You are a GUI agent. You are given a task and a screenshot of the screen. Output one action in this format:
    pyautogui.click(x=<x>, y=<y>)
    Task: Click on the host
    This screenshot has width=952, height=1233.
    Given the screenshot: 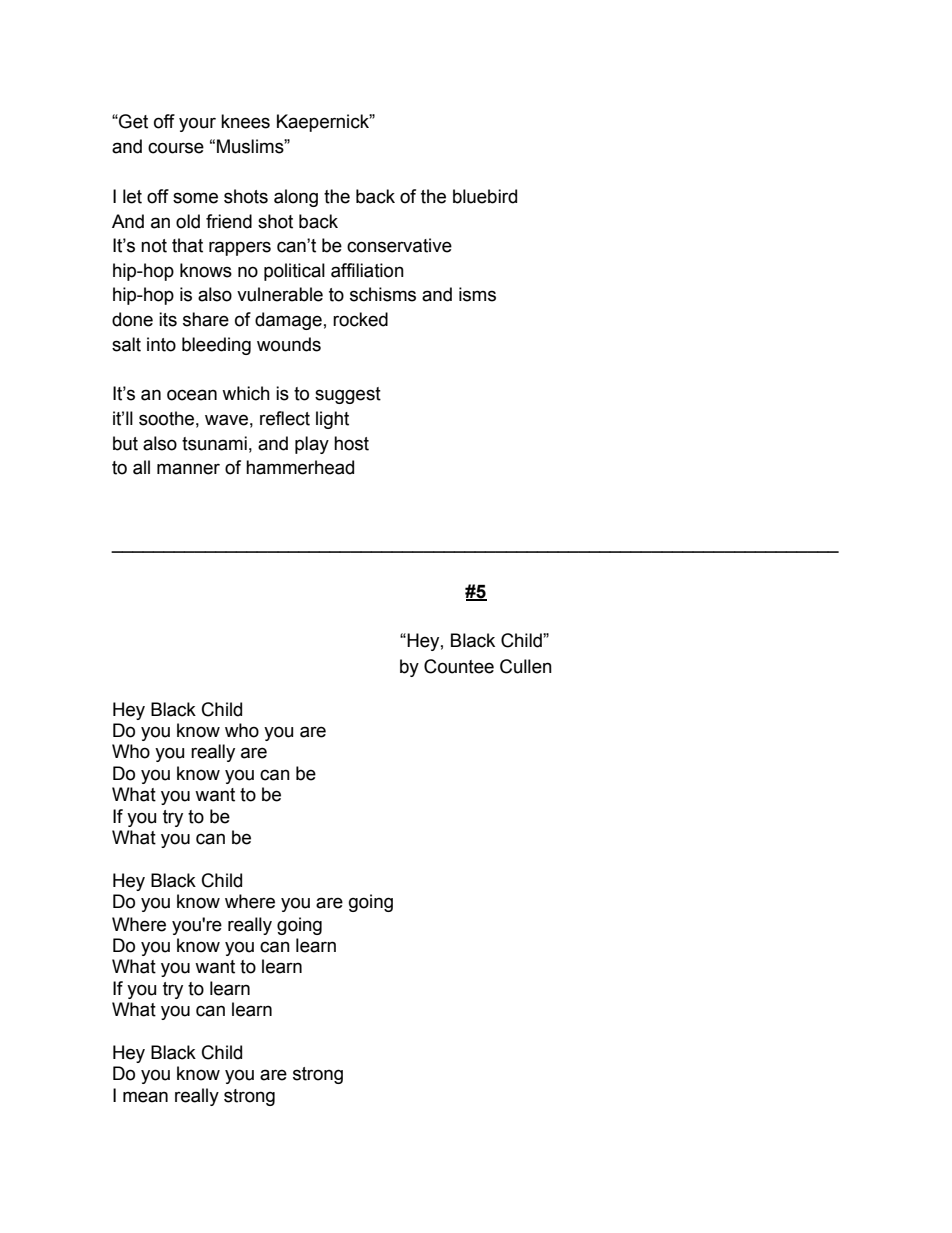 What is the action you would take?
    pyautogui.click(x=351, y=443)
